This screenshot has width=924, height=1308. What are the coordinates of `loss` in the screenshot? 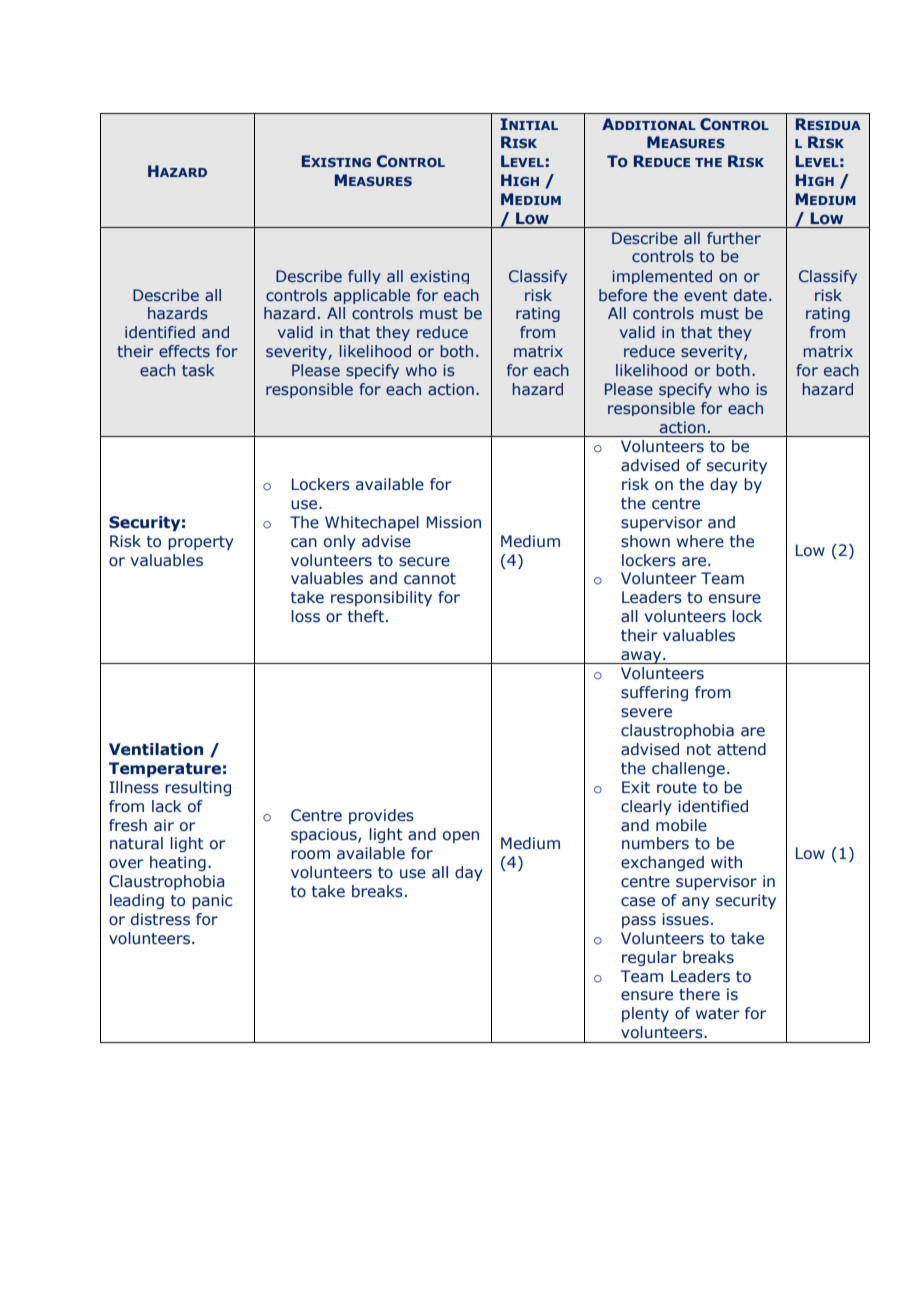 It's located at (305, 616).
